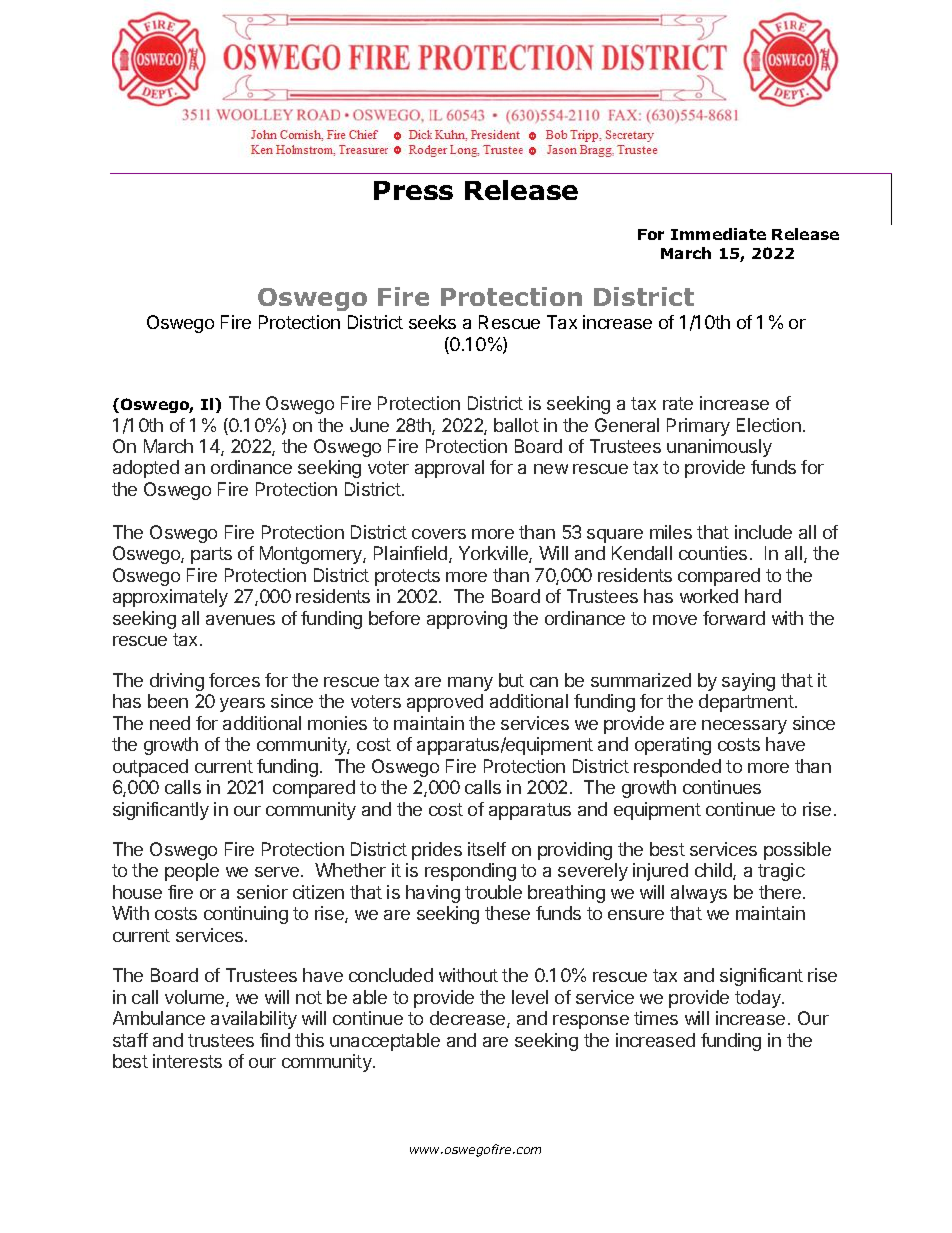 This page has width=952, height=1233. What do you see at coordinates (714, 871) in the page?
I see `child` at bounding box center [714, 871].
